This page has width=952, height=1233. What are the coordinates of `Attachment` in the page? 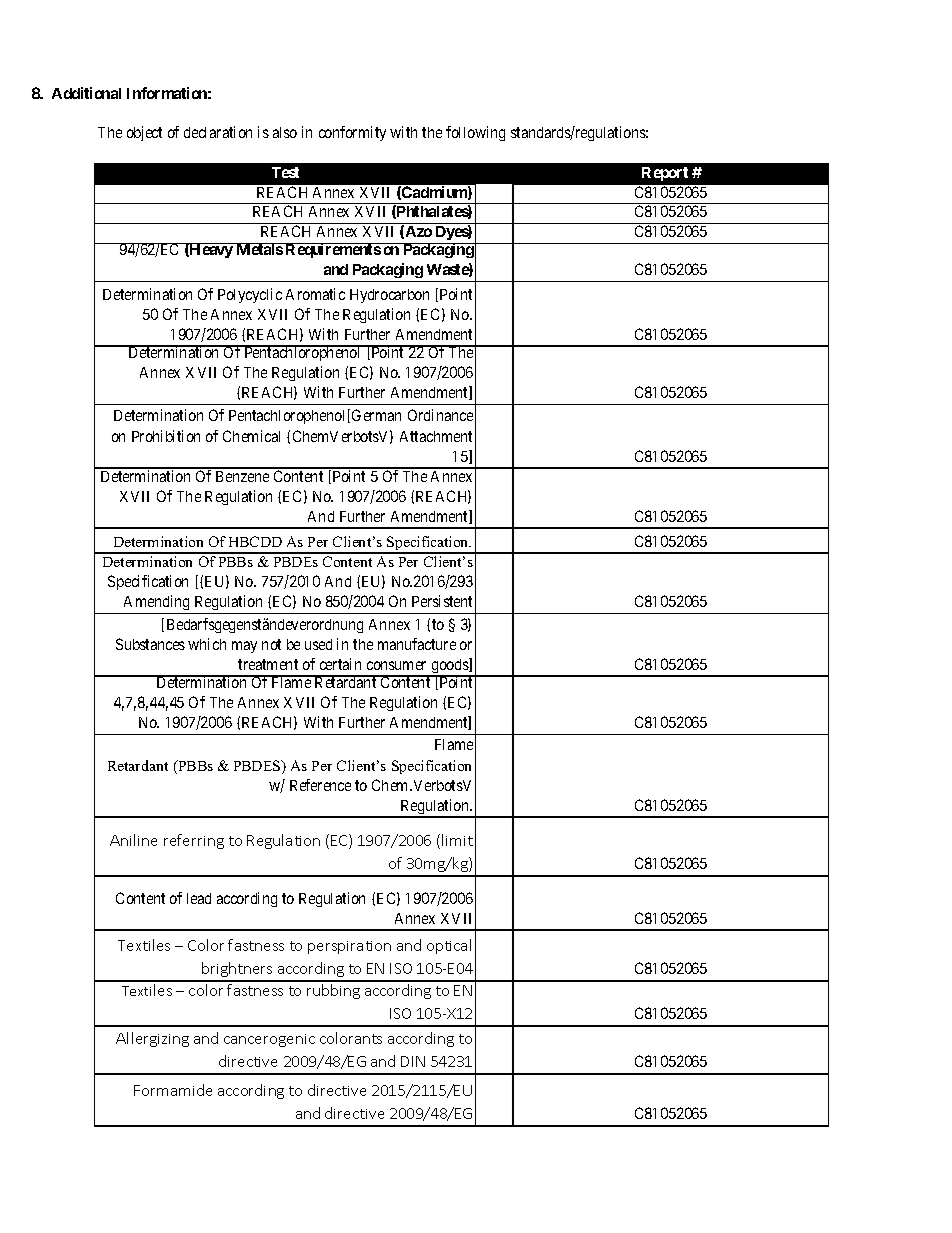 It's located at (436, 436).
